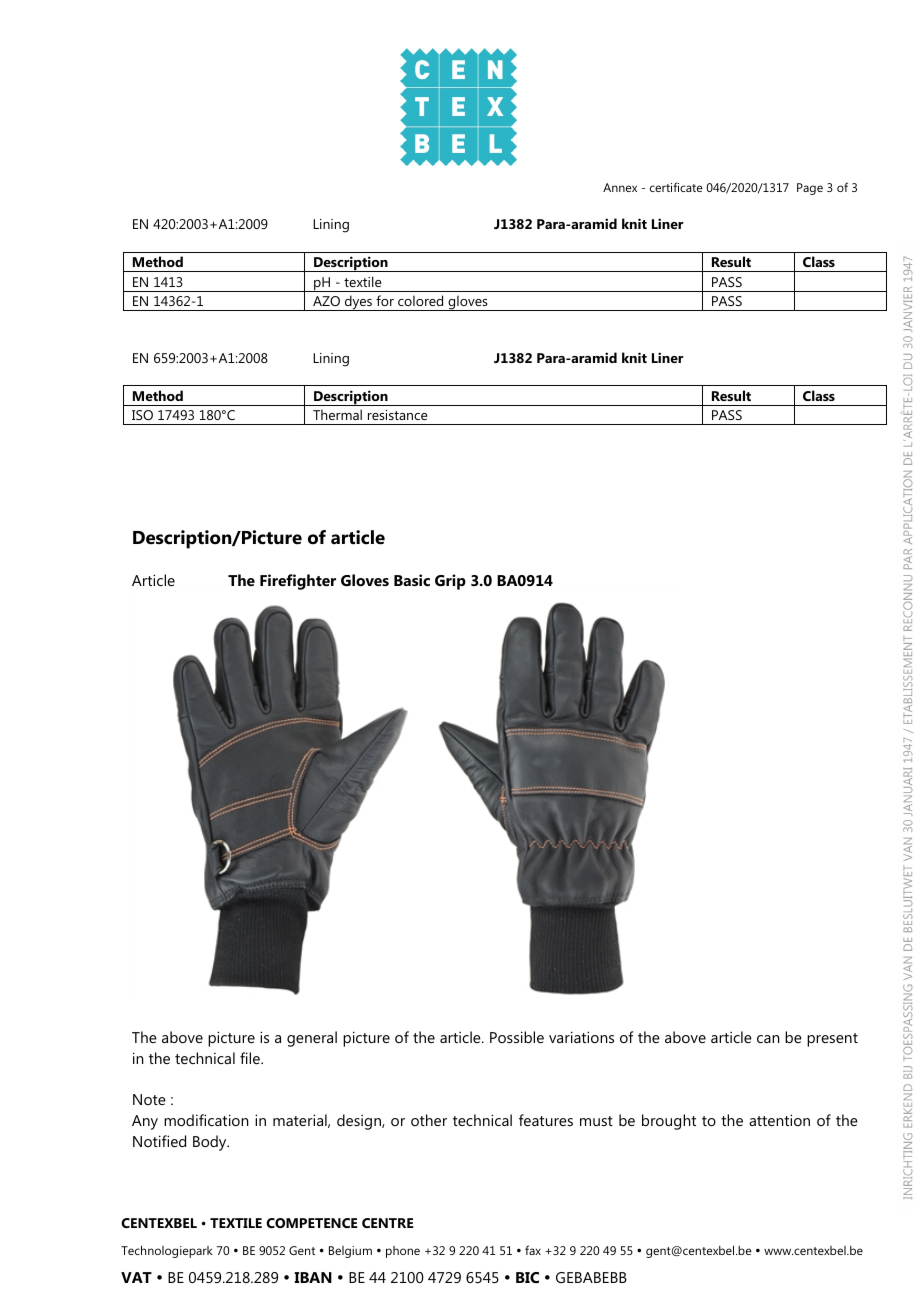  Describe the element at coordinates (412, 580) in the screenshot. I see `Basic` at that location.
